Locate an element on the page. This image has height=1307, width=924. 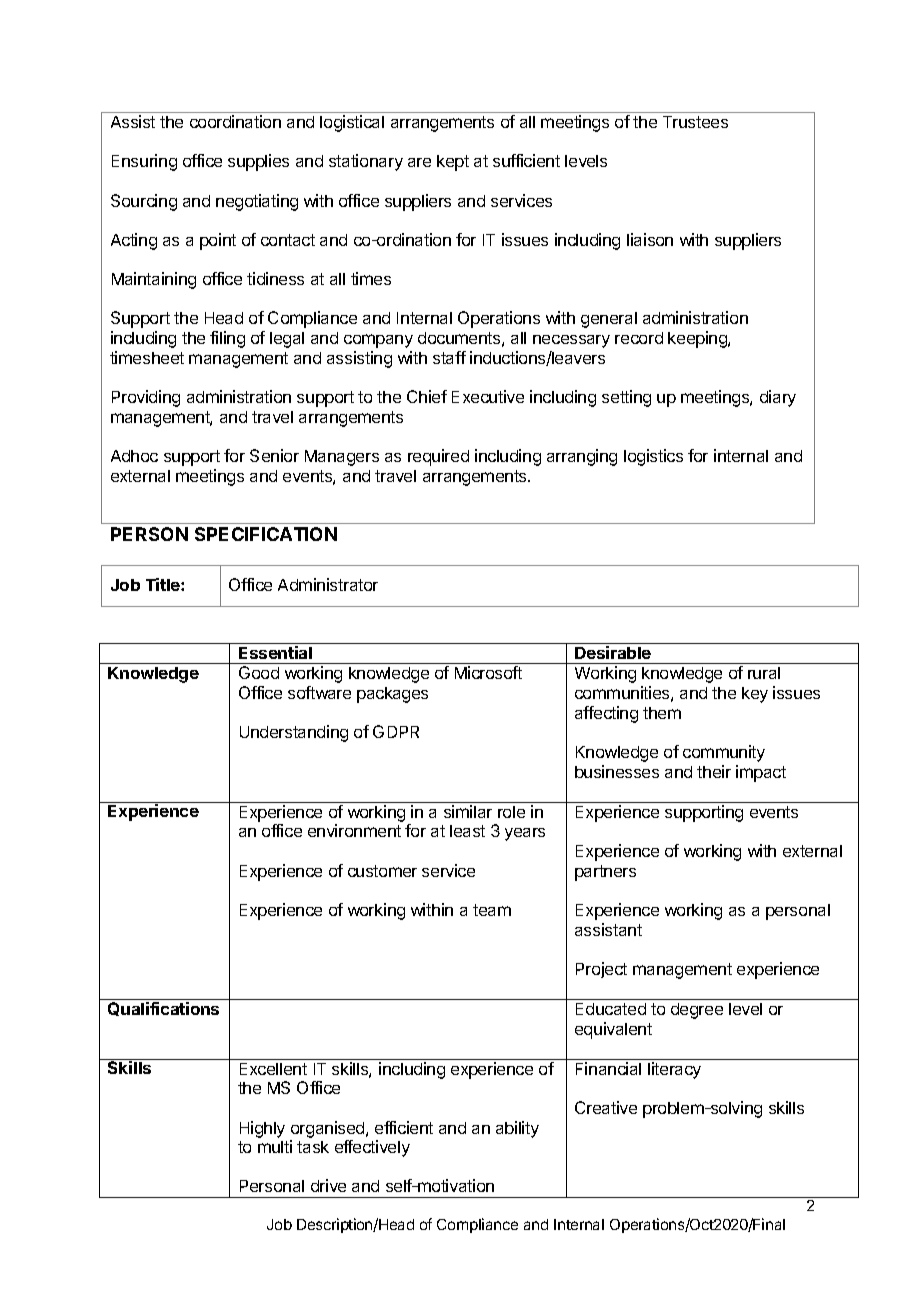
Highly is located at coordinates (262, 1129).
